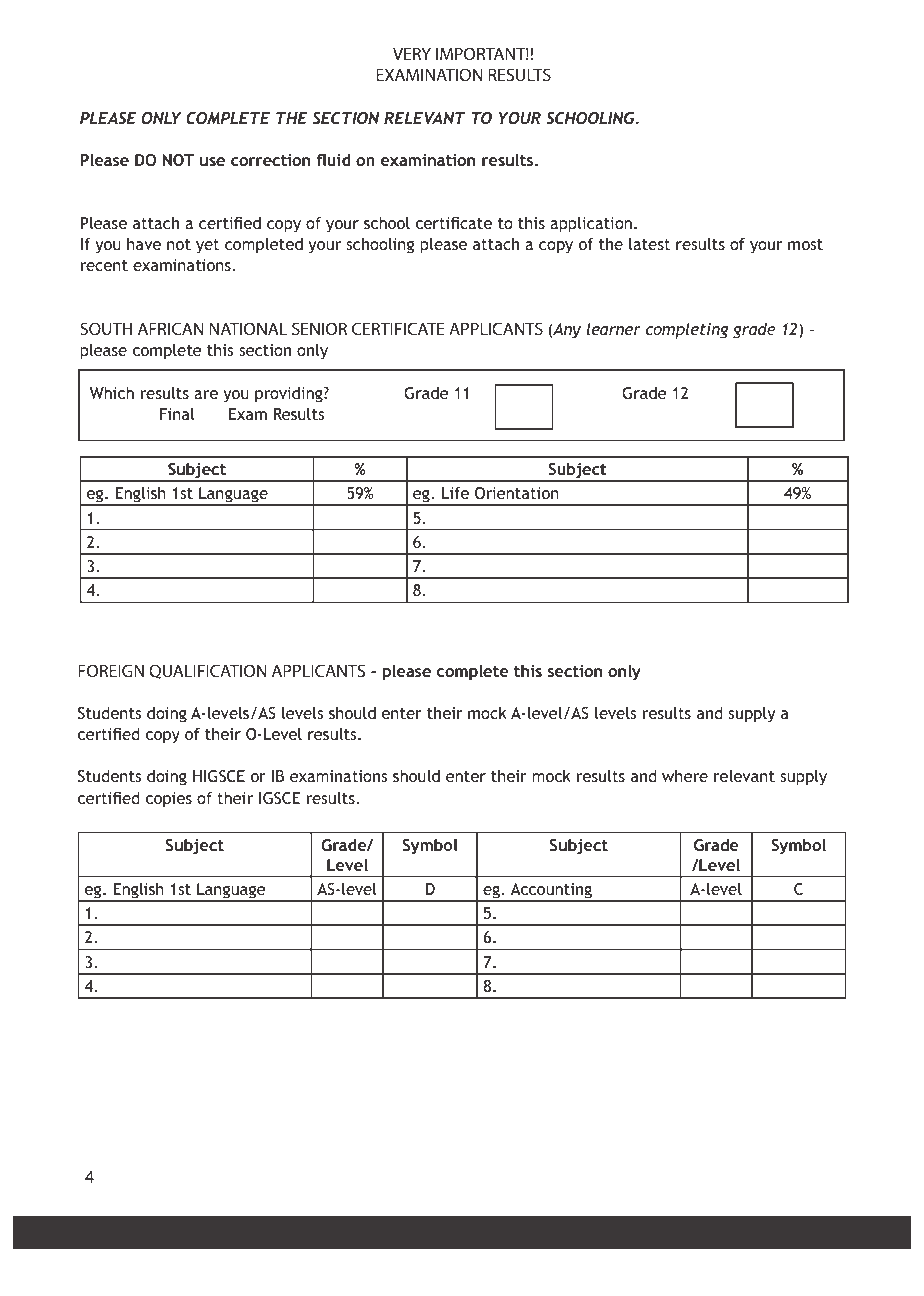 The width and height of the screenshot is (924, 1296). What do you see at coordinates (551, 892) in the screenshot?
I see `Accounting` at bounding box center [551, 892].
